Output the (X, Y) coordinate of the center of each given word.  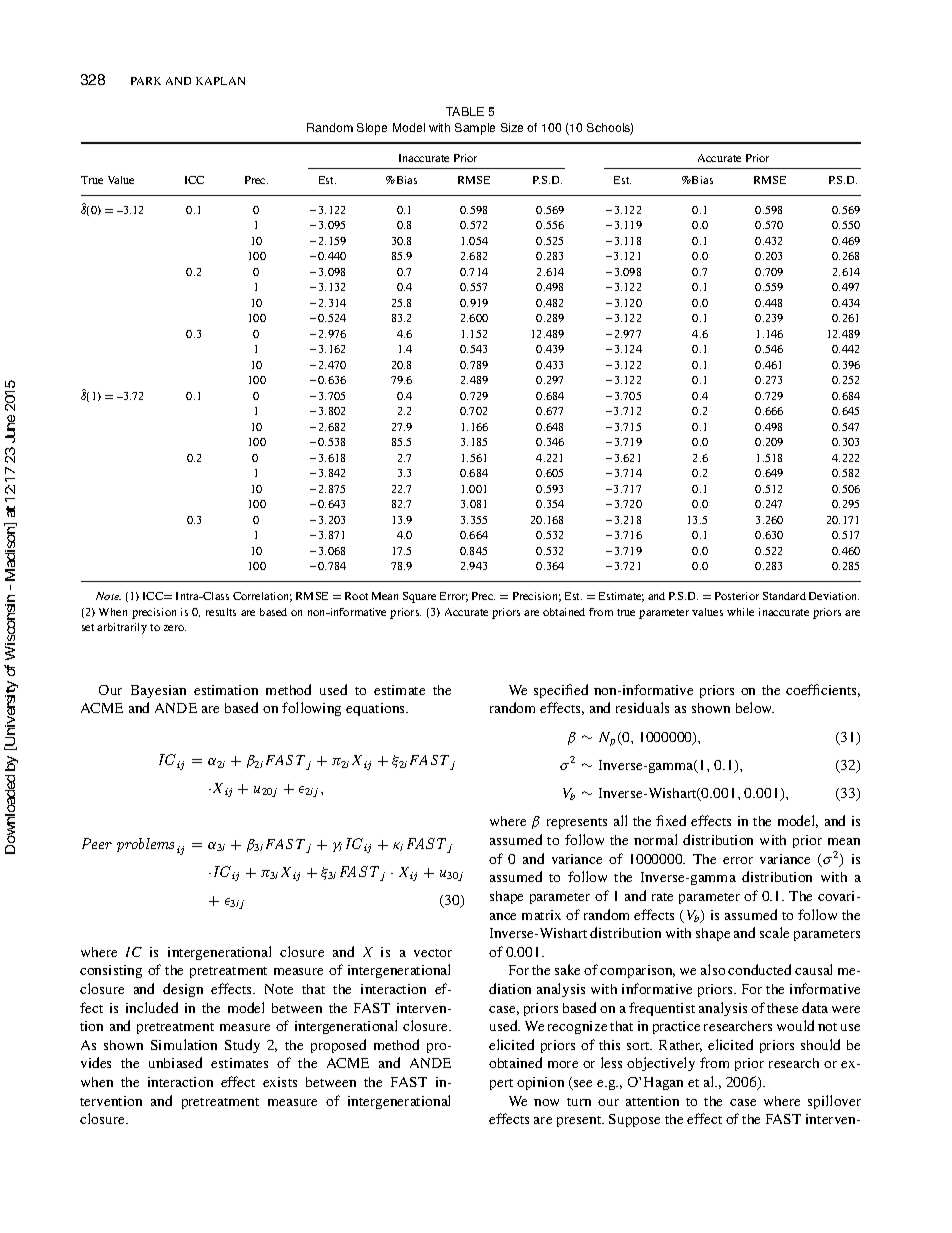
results (221, 612)
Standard (784, 596)
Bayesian (158, 691)
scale (774, 932)
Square (419, 597)
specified (561, 691)
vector (433, 953)
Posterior (737, 596)
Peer (97, 843)
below (755, 707)
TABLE (465, 111)
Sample (475, 129)
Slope (372, 129)
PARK (146, 81)
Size (512, 127)
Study (242, 1046)
